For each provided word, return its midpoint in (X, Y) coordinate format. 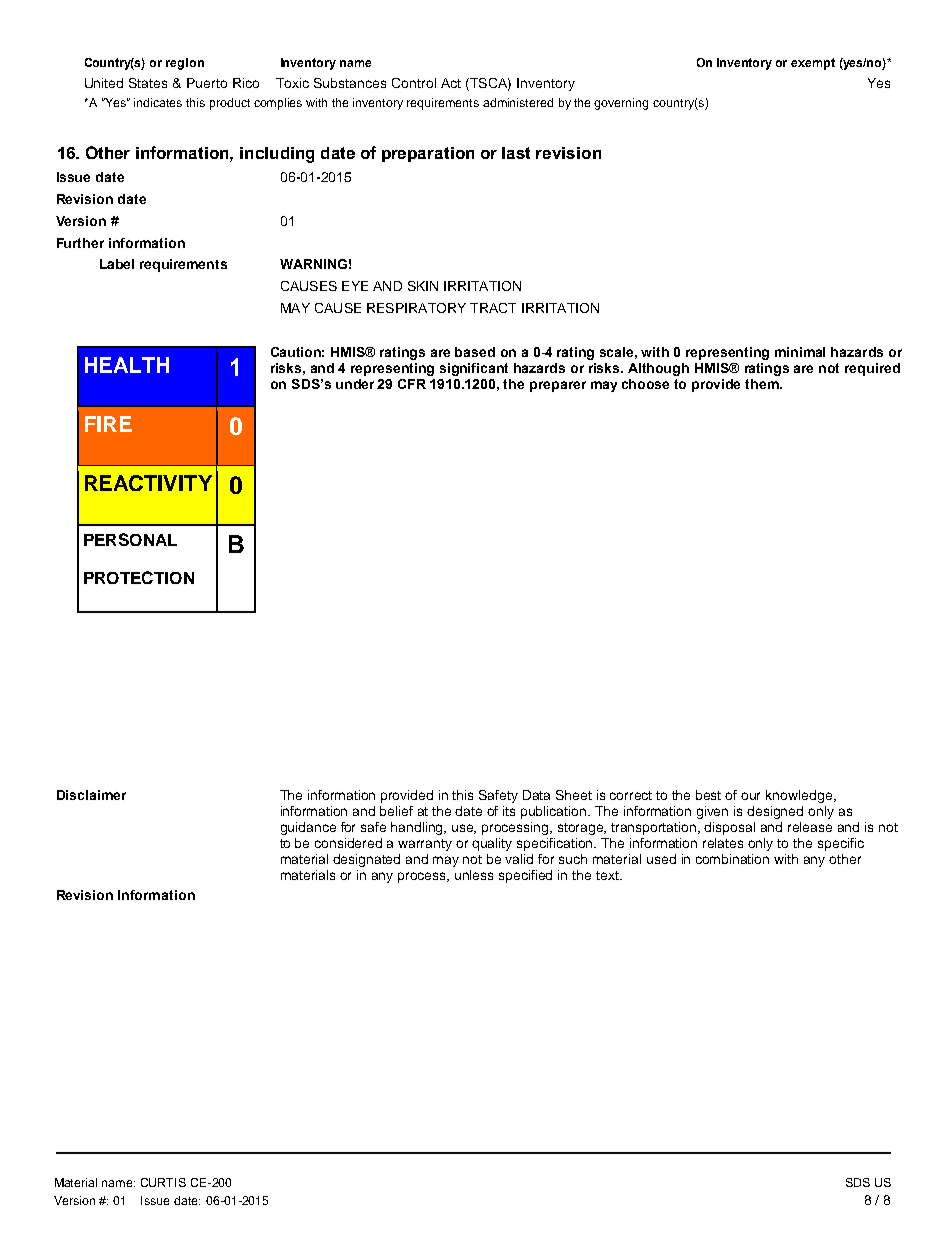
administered (518, 102)
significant (474, 369)
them (763, 384)
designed (775, 812)
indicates (158, 102)
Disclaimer (91, 795)
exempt (813, 64)
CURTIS (163, 1182)
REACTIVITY (148, 483)
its (509, 811)
